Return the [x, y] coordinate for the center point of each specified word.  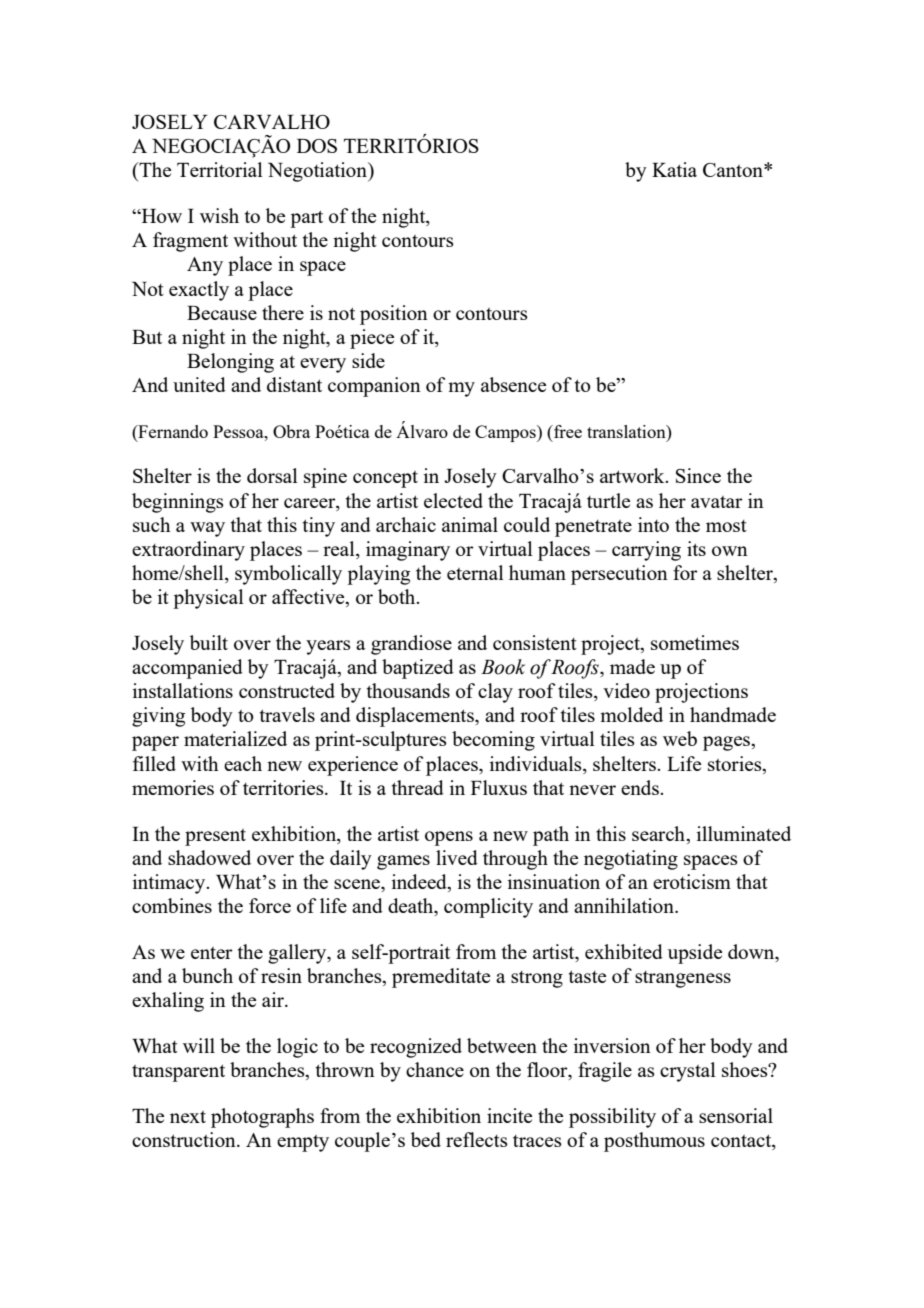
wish [219, 215]
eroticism [692, 881]
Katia [674, 169]
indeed [420, 883]
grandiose [411, 645]
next [188, 1117]
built [209, 642]
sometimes [695, 642]
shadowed [209, 857]
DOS [317, 146]
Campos [506, 433]
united [199, 384]
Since [698, 475]
